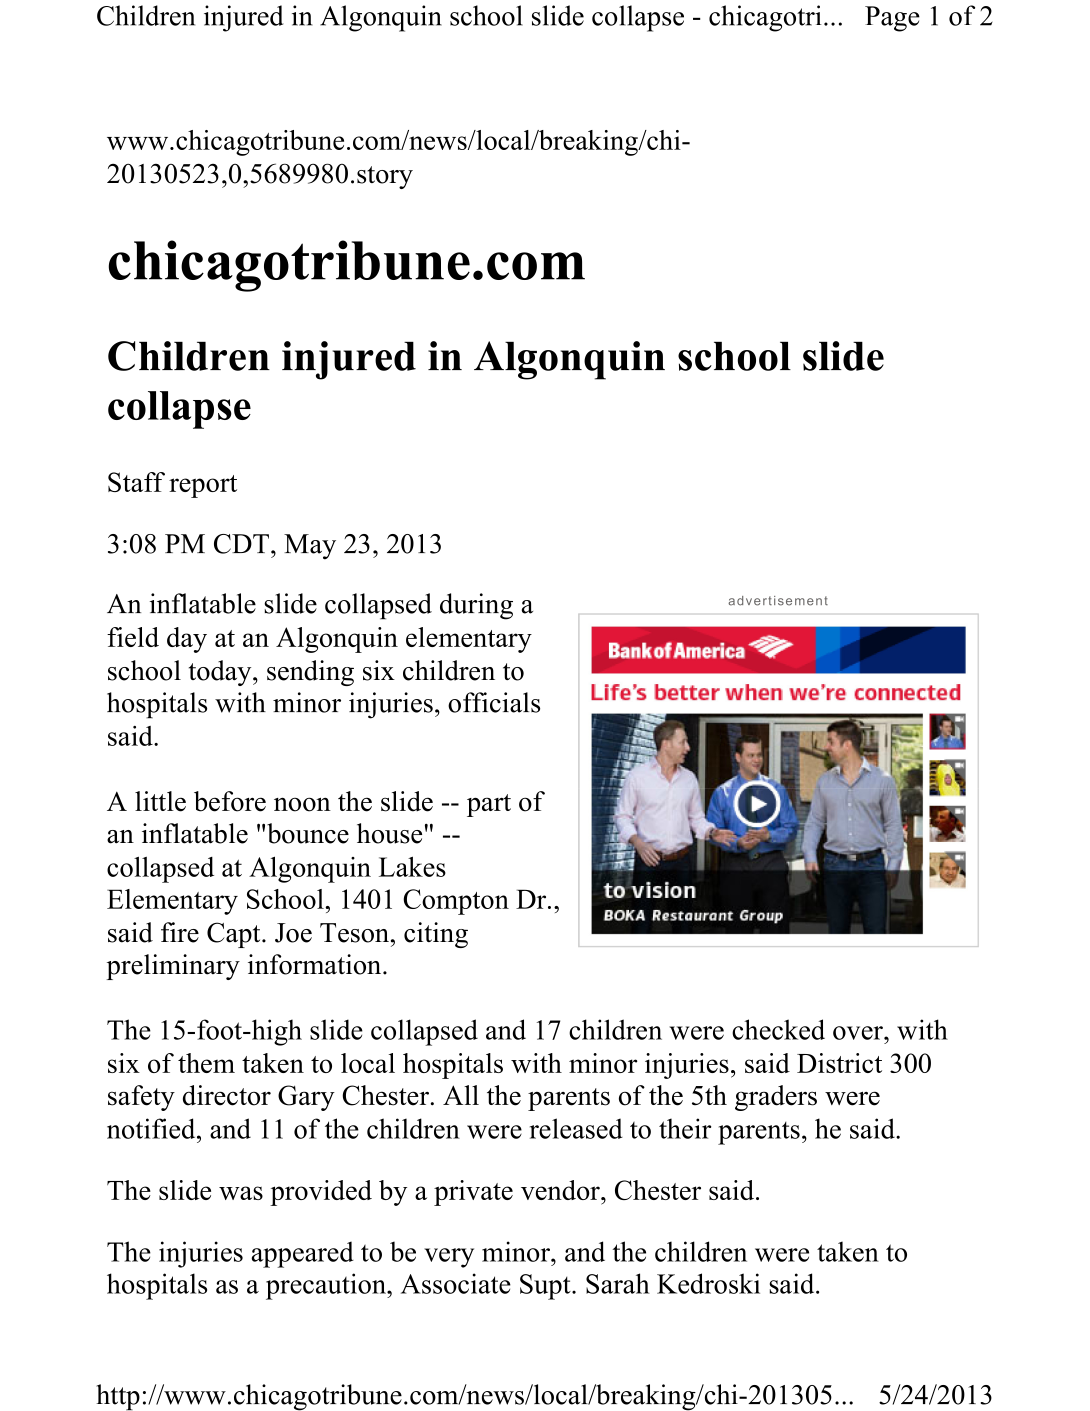 Image resolution: width=1090 pixels, height=1411 pixels. What do you see at coordinates (241, 1193) in the document?
I see `was` at bounding box center [241, 1193].
